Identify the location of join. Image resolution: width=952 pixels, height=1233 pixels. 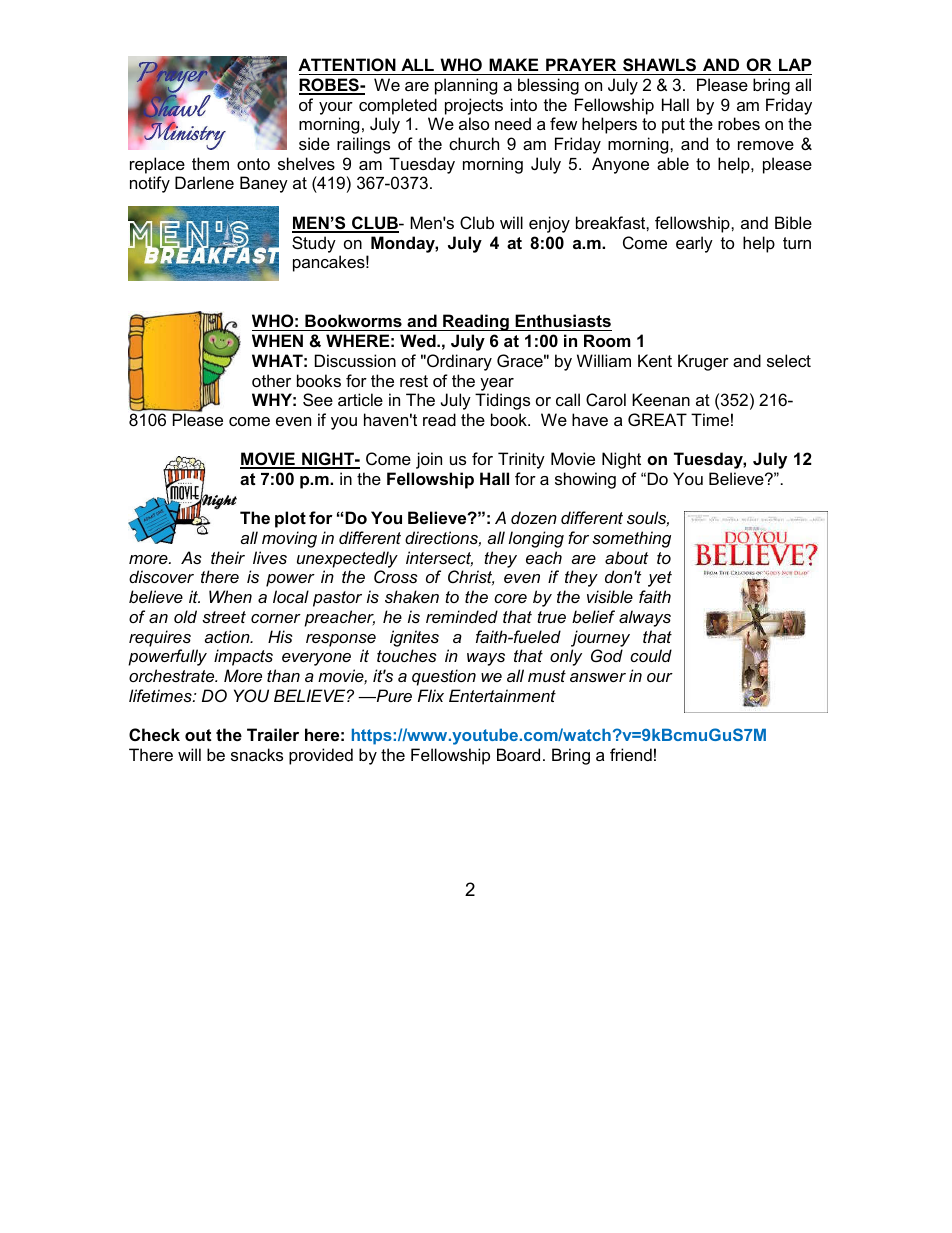
(429, 460).
